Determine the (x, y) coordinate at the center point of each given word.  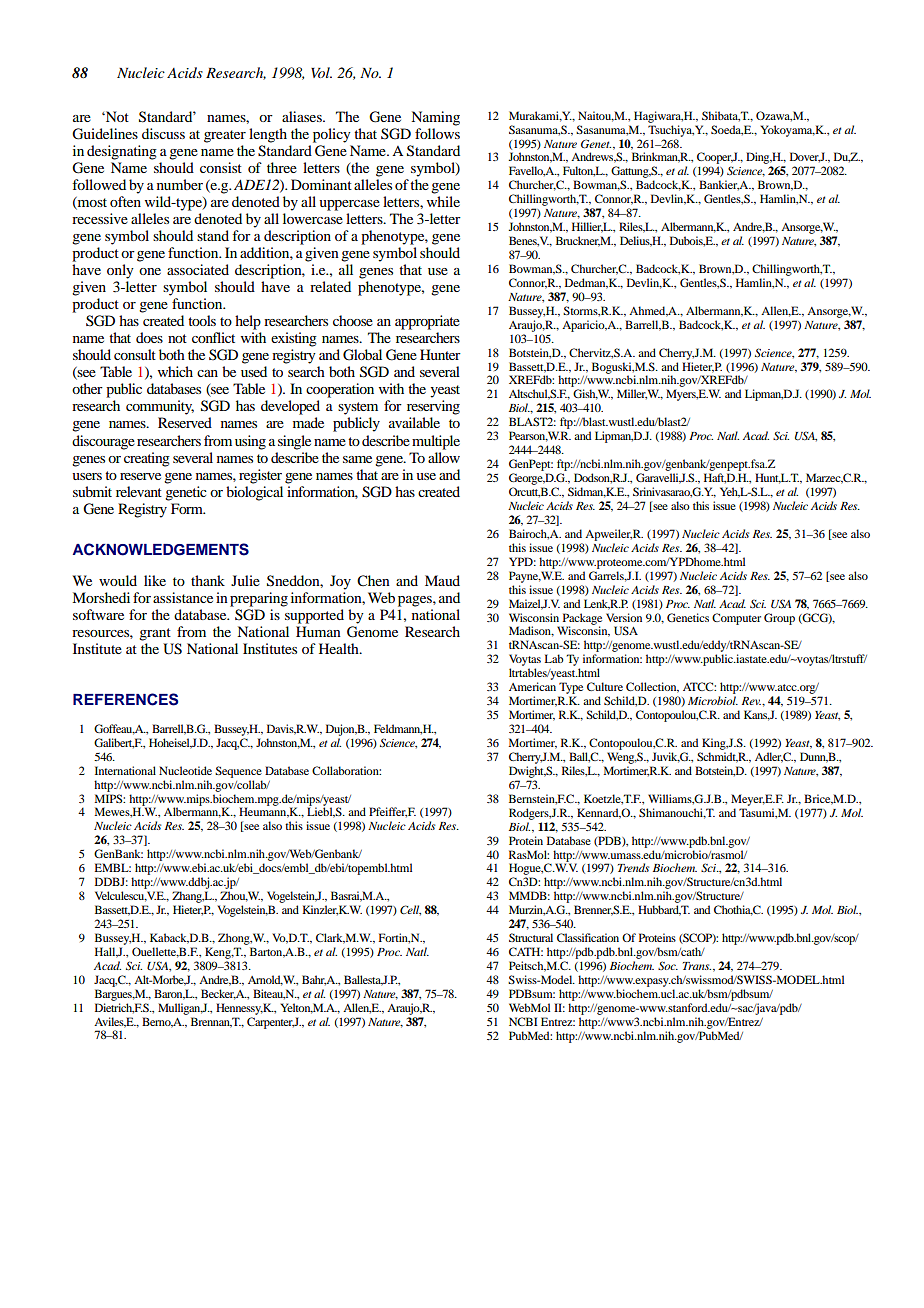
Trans (697, 966)
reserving (433, 407)
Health (340, 648)
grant (155, 634)
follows (437, 133)
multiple (436, 442)
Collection (652, 687)
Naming (435, 118)
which (175, 371)
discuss (163, 133)
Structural (531, 937)
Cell (410, 910)
